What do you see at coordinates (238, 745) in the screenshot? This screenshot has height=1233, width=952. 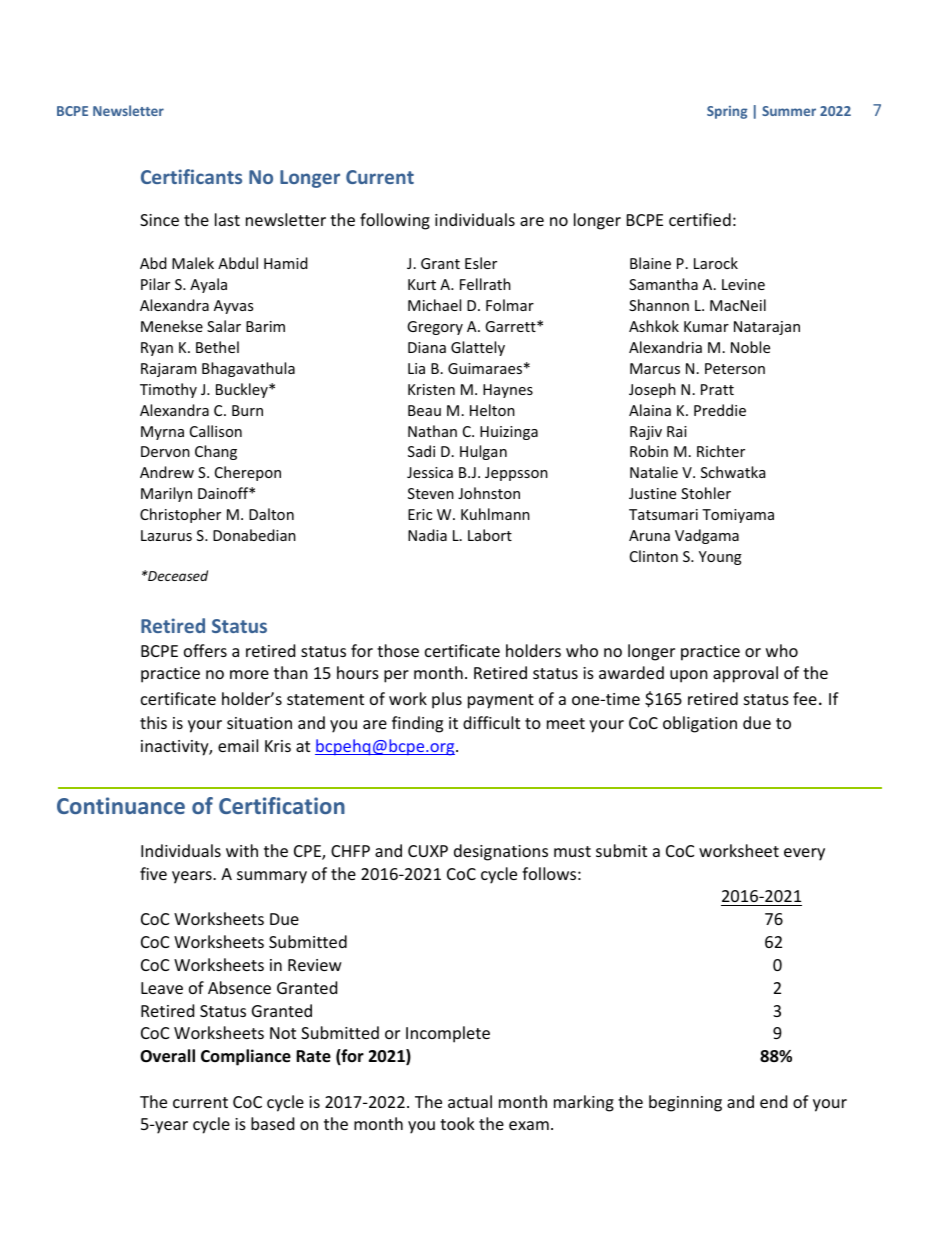 I see `email` at bounding box center [238, 745].
